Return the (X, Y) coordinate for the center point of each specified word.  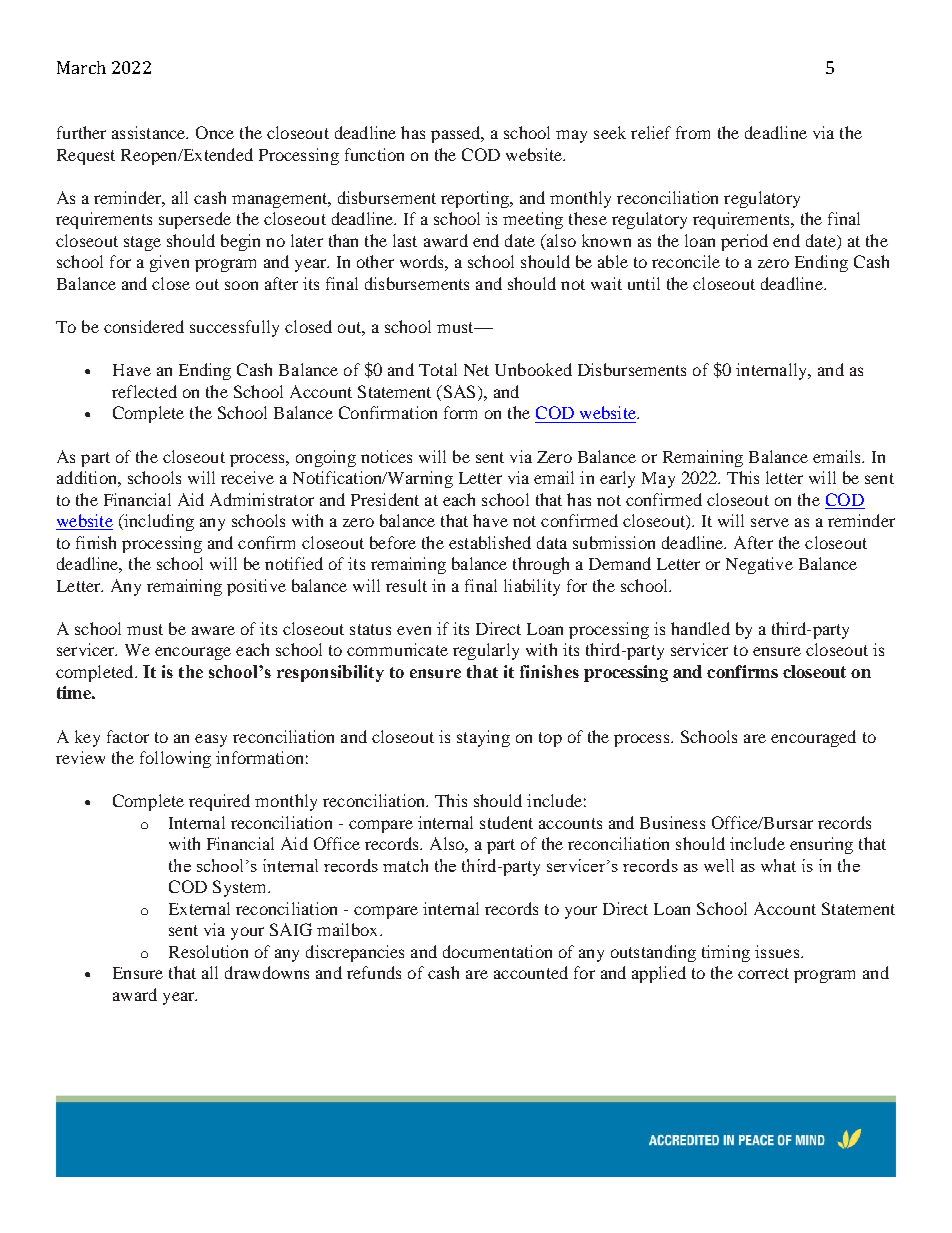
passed (457, 134)
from (693, 132)
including (158, 522)
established (490, 542)
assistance (150, 132)
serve (770, 522)
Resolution (208, 951)
